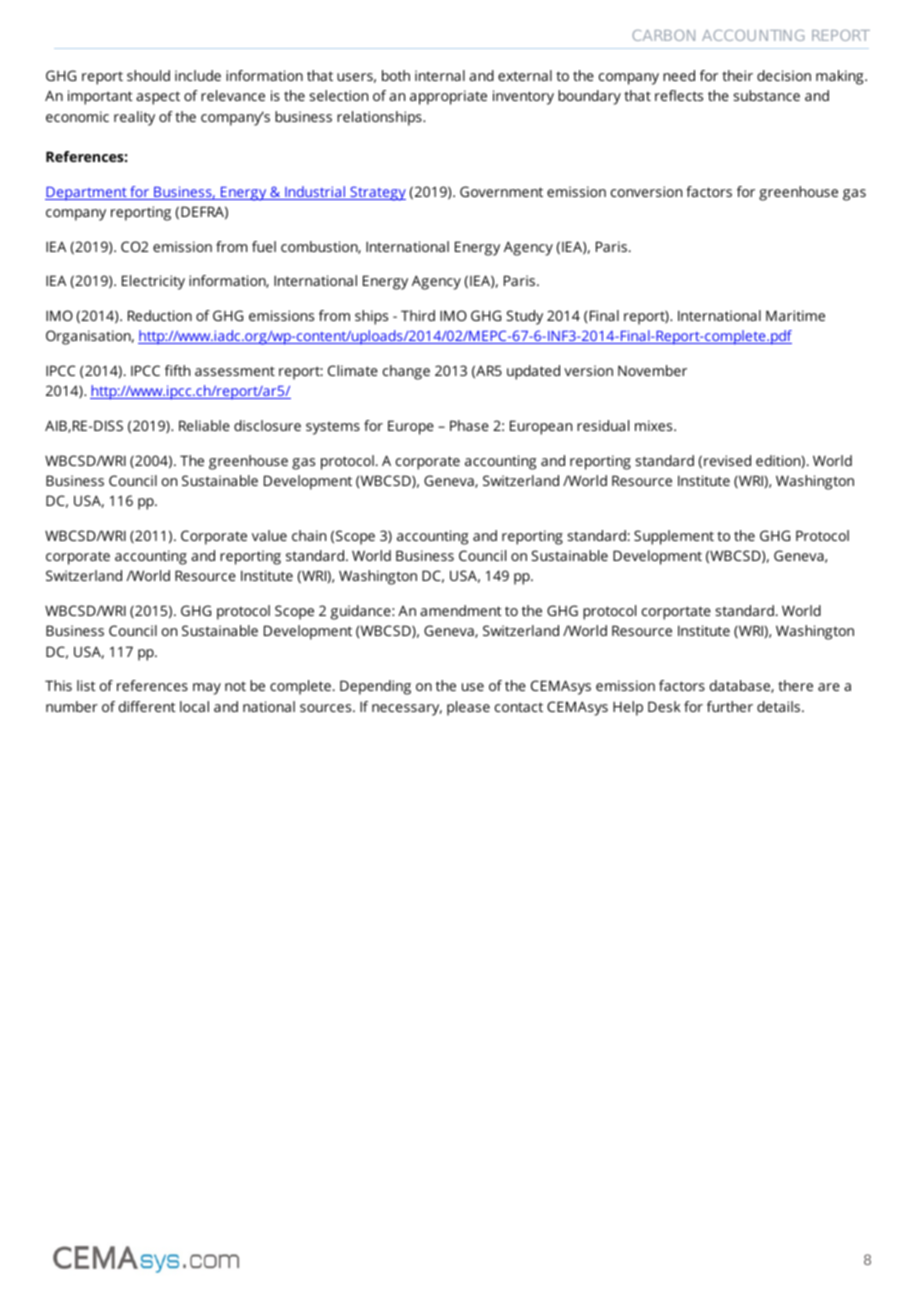  Describe the element at coordinates (737, 75) in the screenshot. I see `their` at that location.
